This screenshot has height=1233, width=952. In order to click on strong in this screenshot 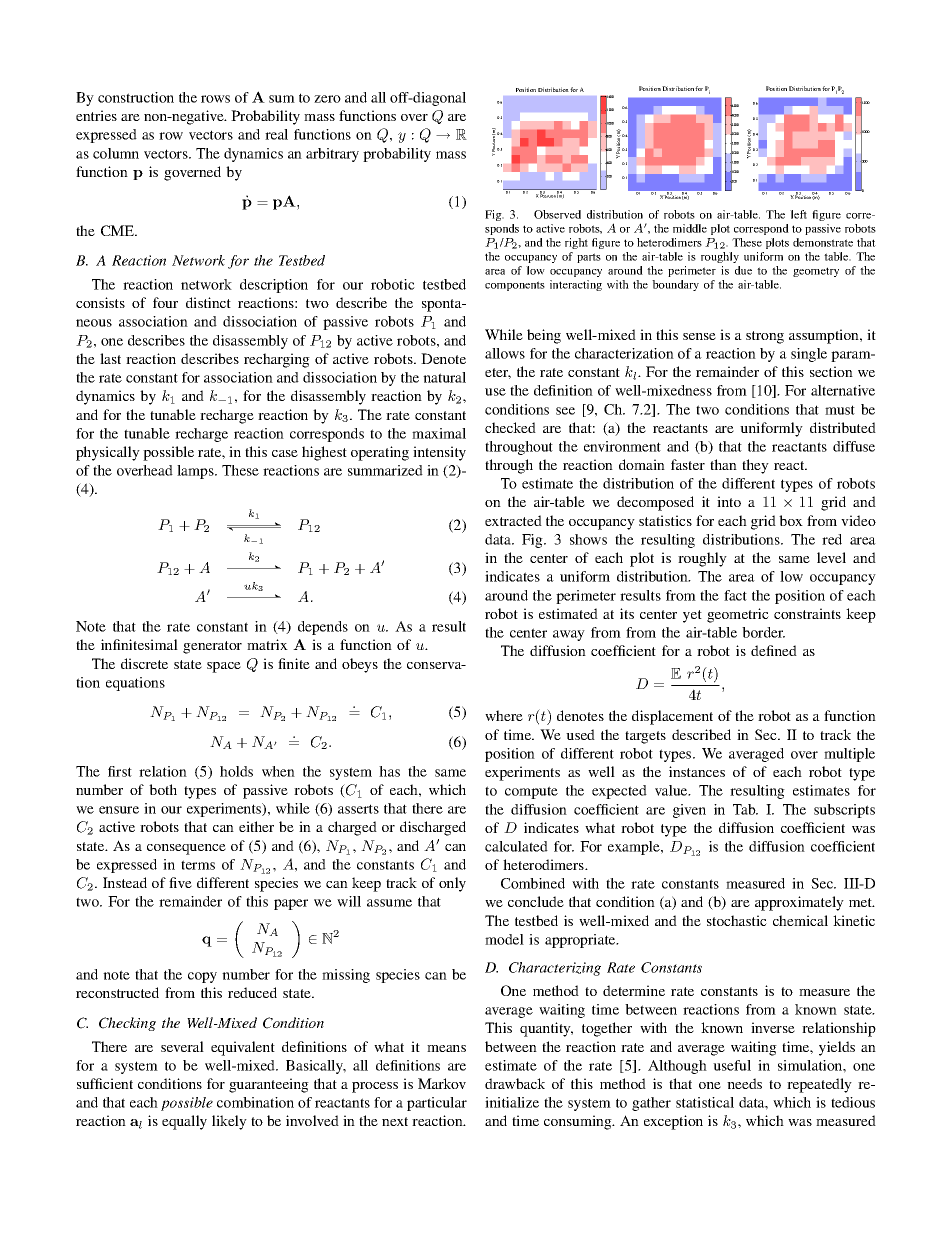, I will do `click(765, 337)`.
